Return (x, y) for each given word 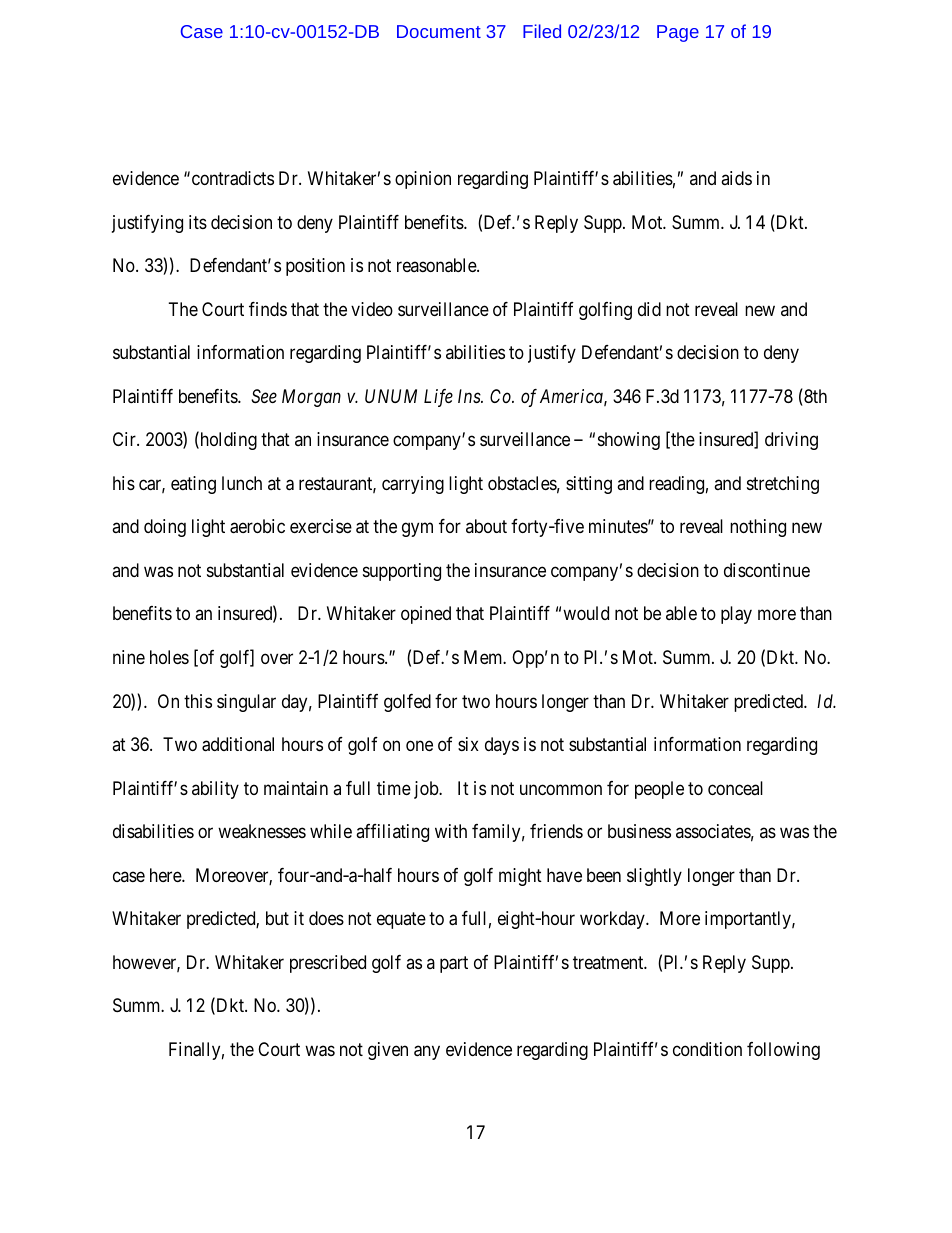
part (454, 964)
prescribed (328, 964)
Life (438, 398)
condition (707, 1049)
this (198, 701)
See (264, 396)
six (468, 744)
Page (678, 33)
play (736, 615)
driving (791, 441)
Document (439, 31)
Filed (542, 31)
